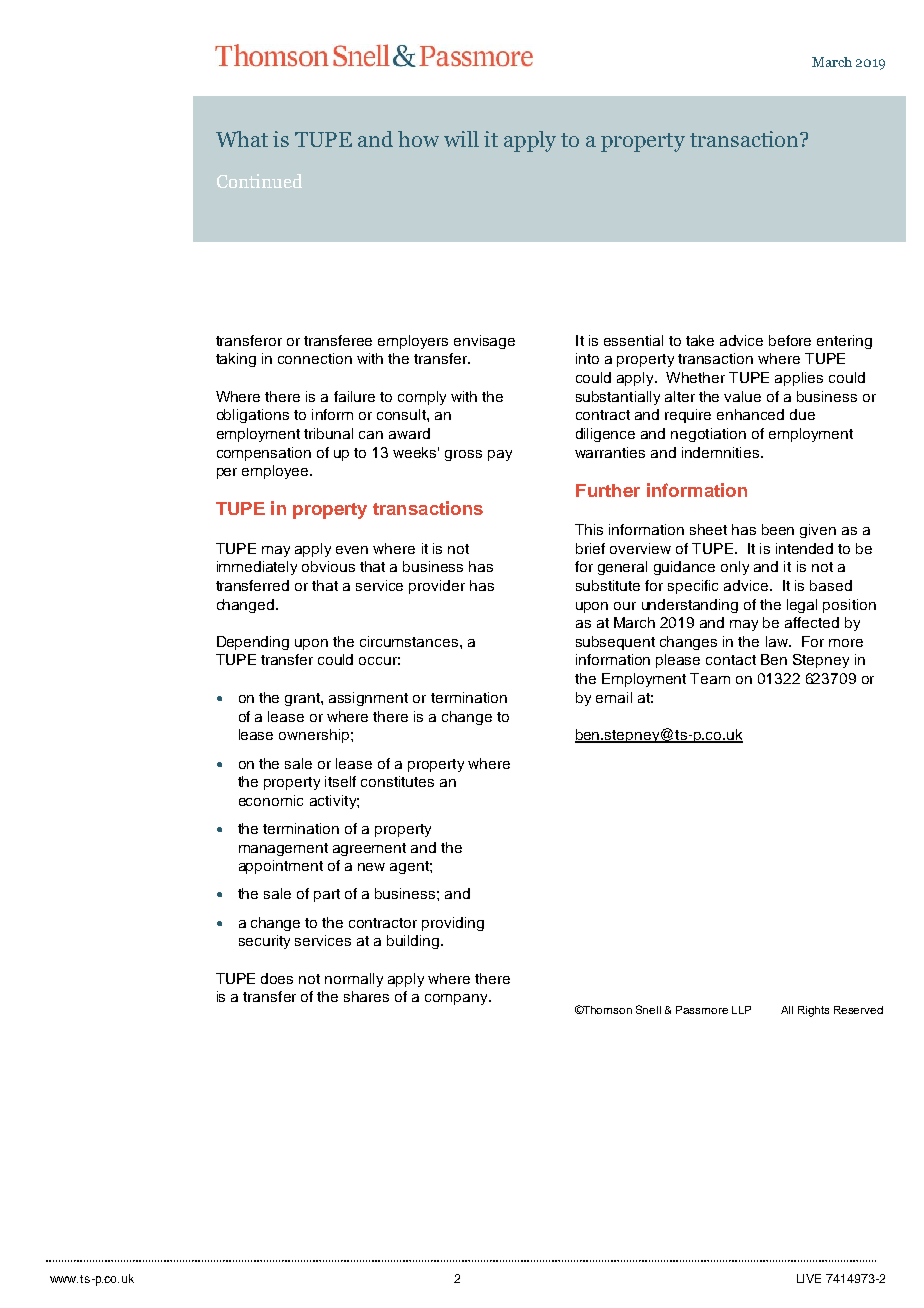 This page has width=924, height=1308. What do you see at coordinates (259, 181) in the page?
I see `Continued` at bounding box center [259, 181].
